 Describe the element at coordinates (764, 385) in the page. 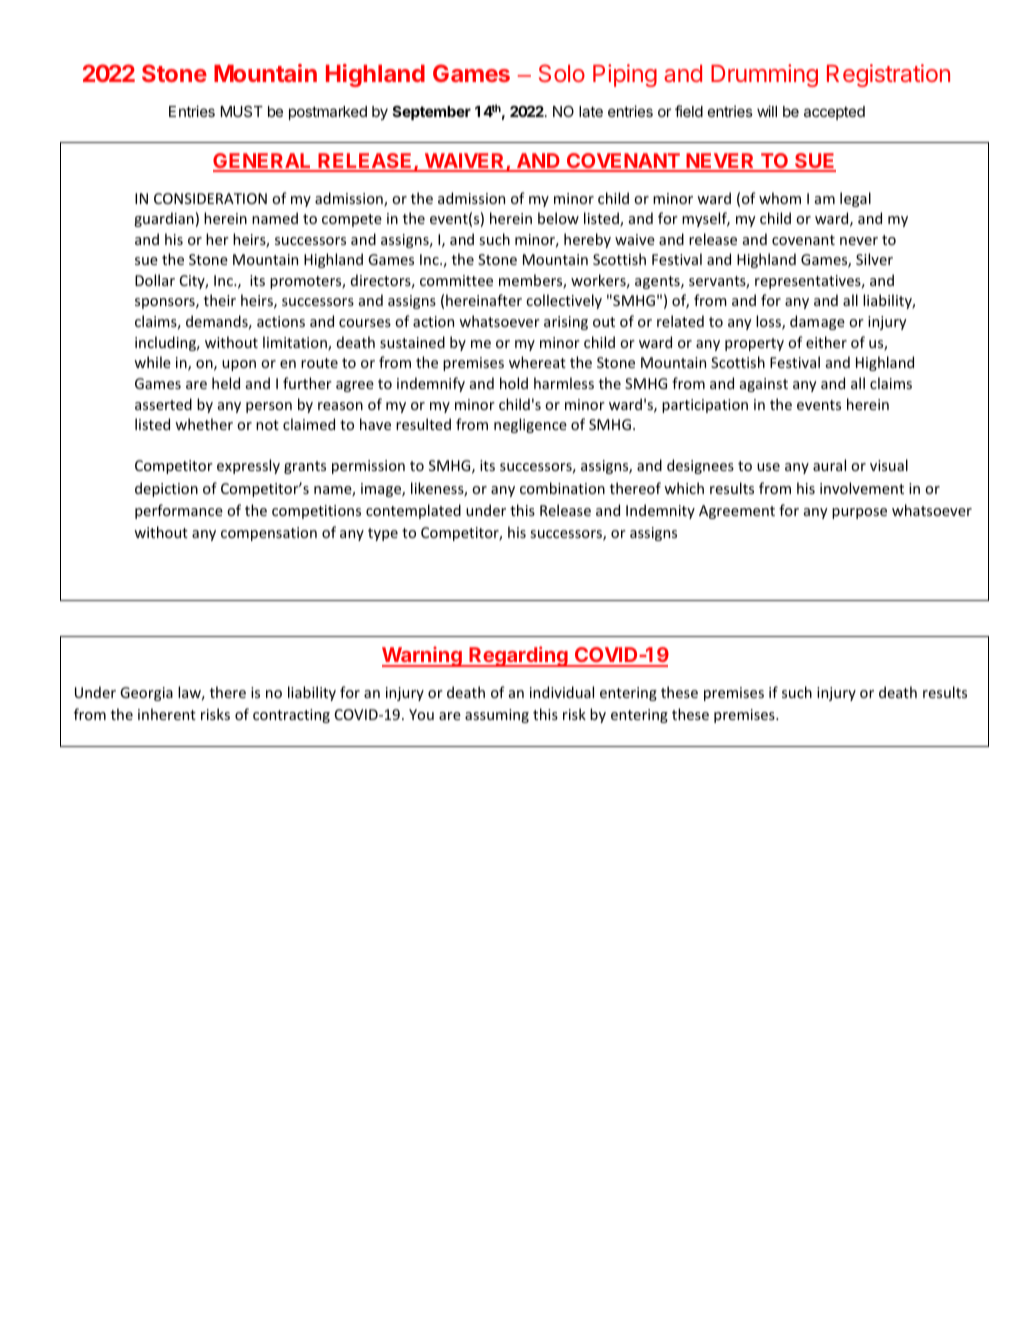

I see `against` at that location.
